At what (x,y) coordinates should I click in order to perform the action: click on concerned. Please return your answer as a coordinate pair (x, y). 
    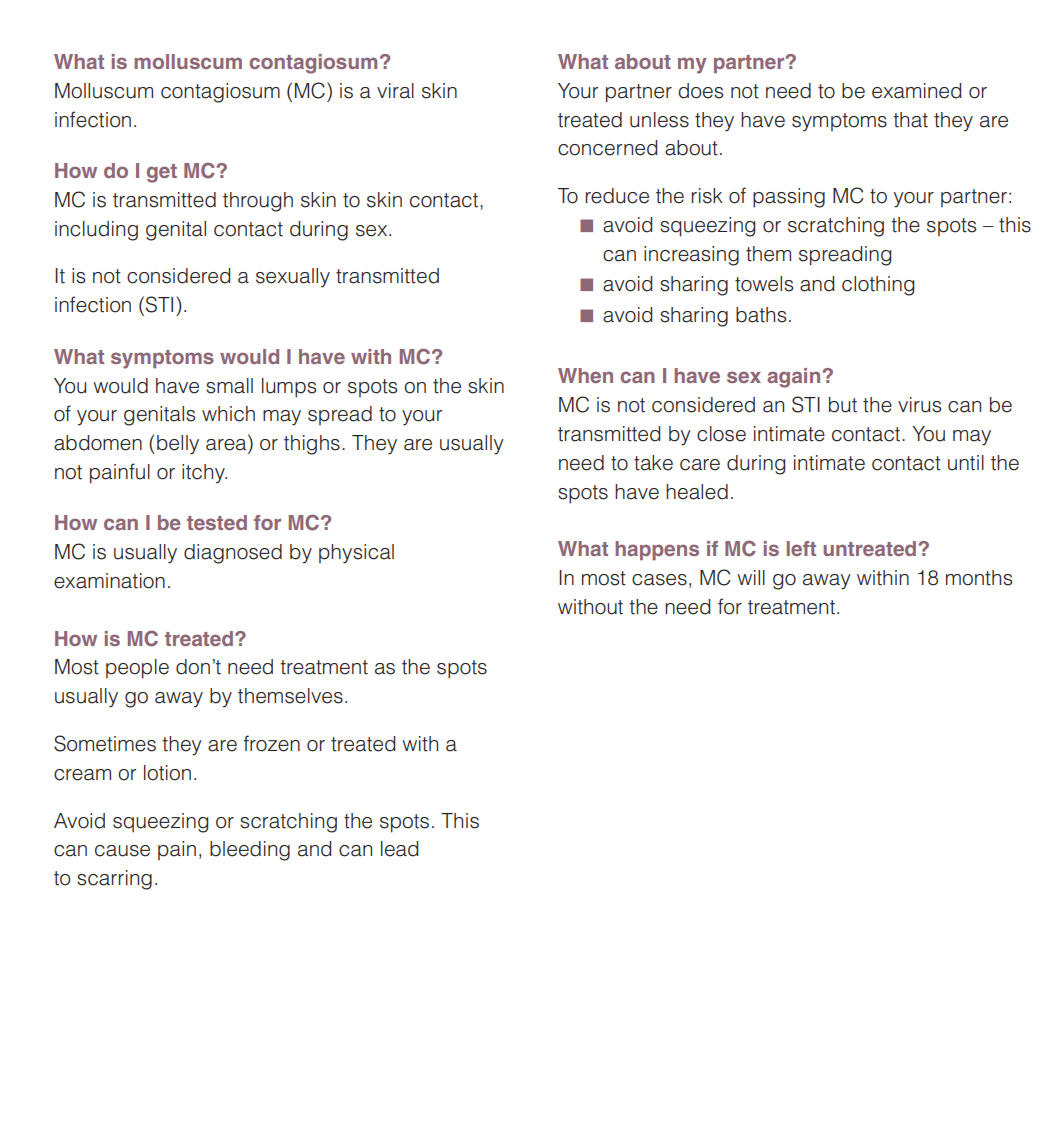
    Looking at the image, I should click on (607, 148).
